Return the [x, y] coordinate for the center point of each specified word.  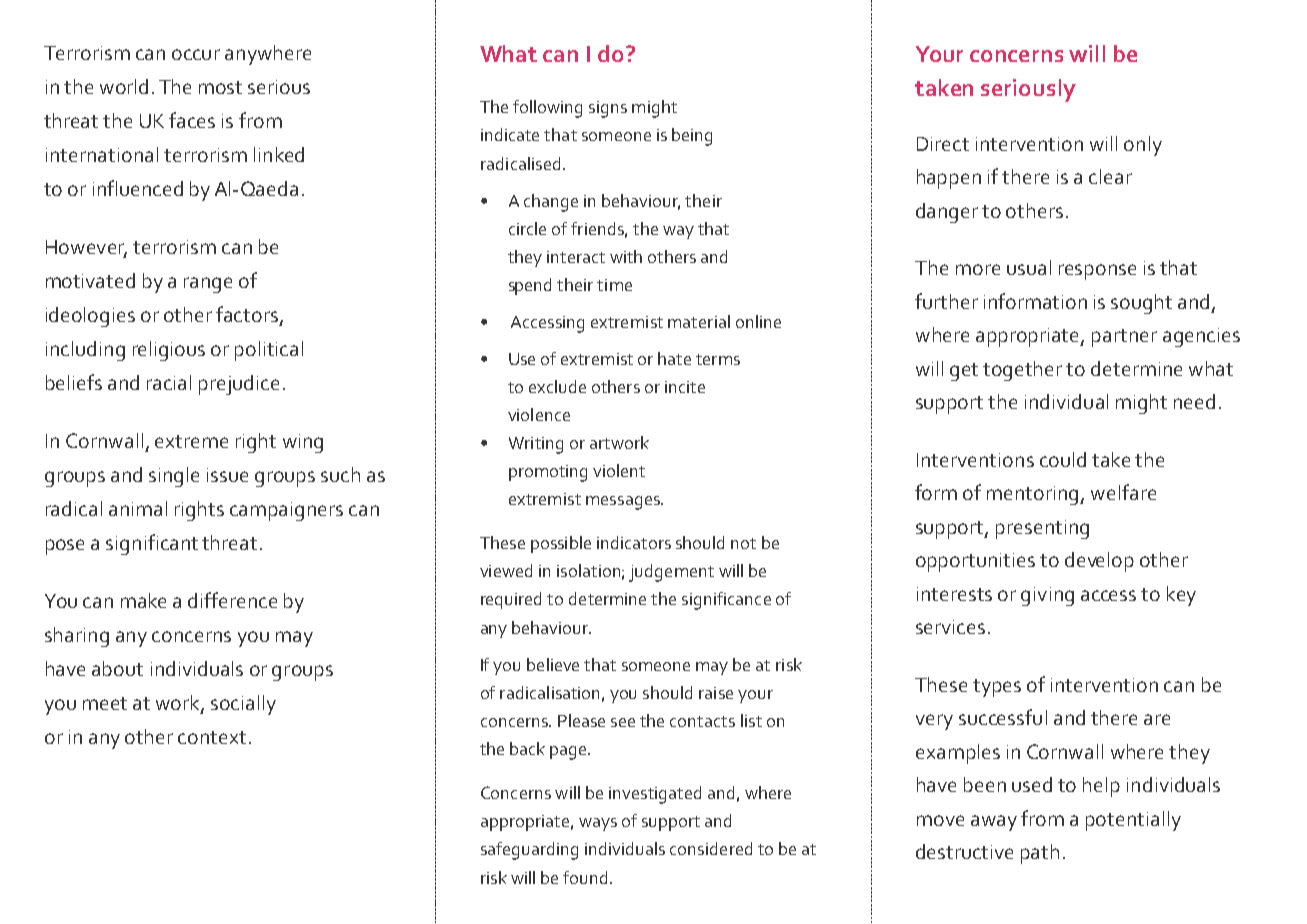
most [220, 87]
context [212, 737]
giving [1047, 596]
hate [674, 358]
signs [608, 109]
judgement [671, 573]
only [1143, 146]
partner [1124, 338]
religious [169, 351]
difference [232, 600]
